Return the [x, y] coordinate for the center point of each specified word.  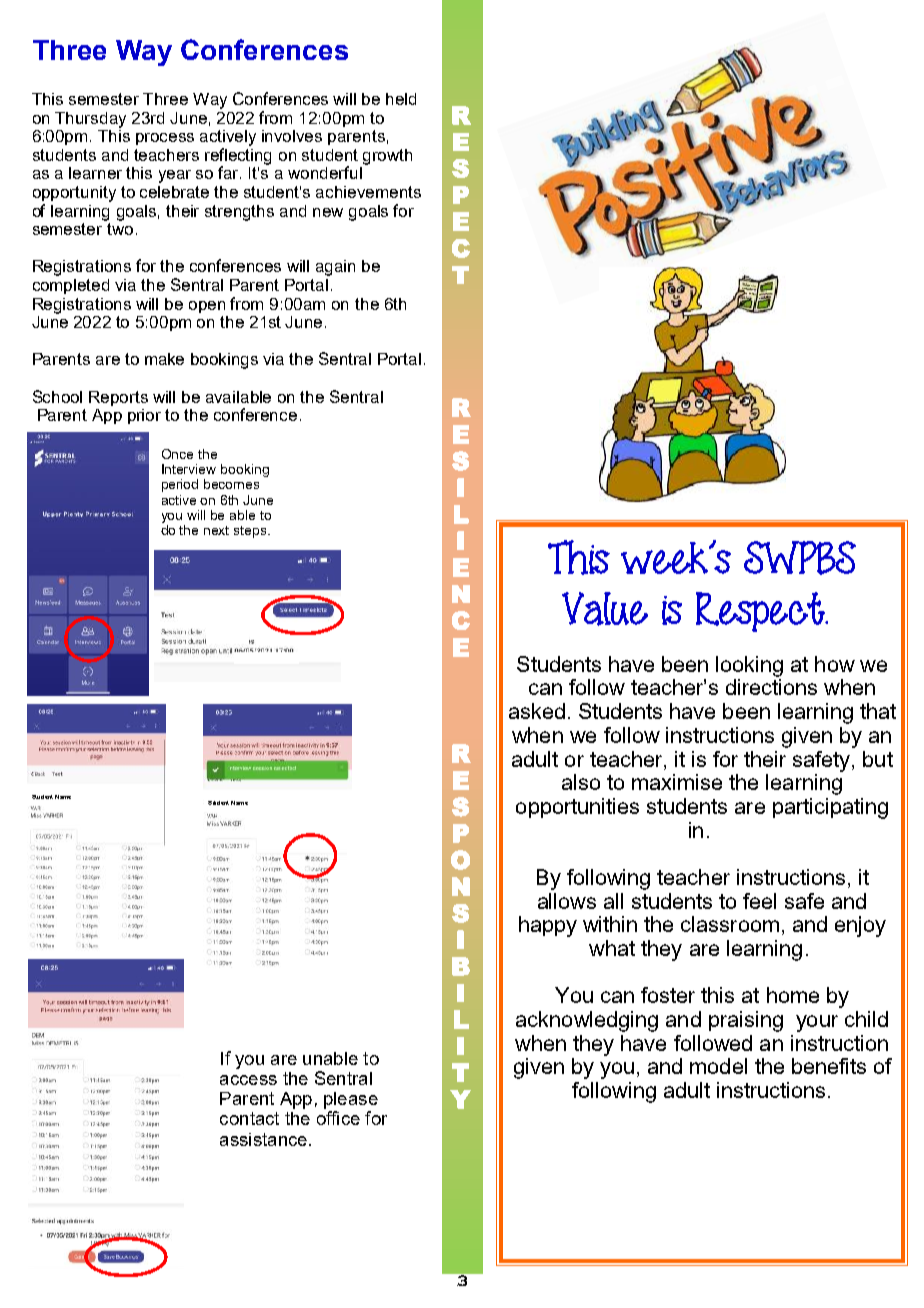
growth [387, 157]
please [351, 1102]
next [216, 530]
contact [249, 1118]
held [401, 99]
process [165, 139]
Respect [761, 612]
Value [605, 609]
